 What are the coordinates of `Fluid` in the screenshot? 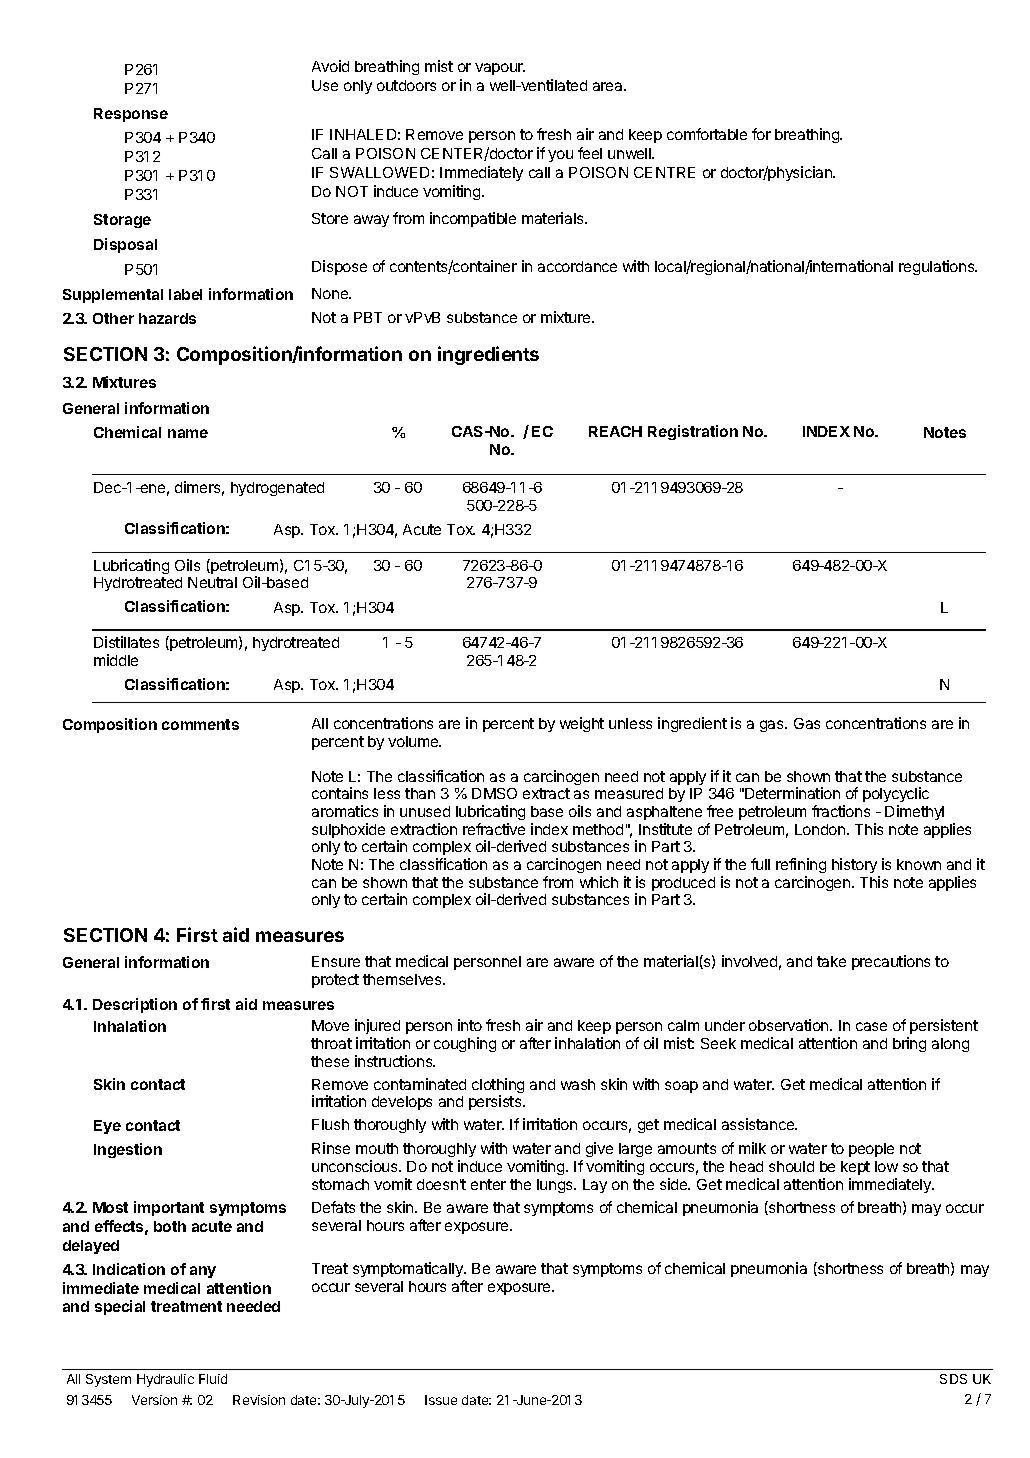 It's located at (213, 1379).
